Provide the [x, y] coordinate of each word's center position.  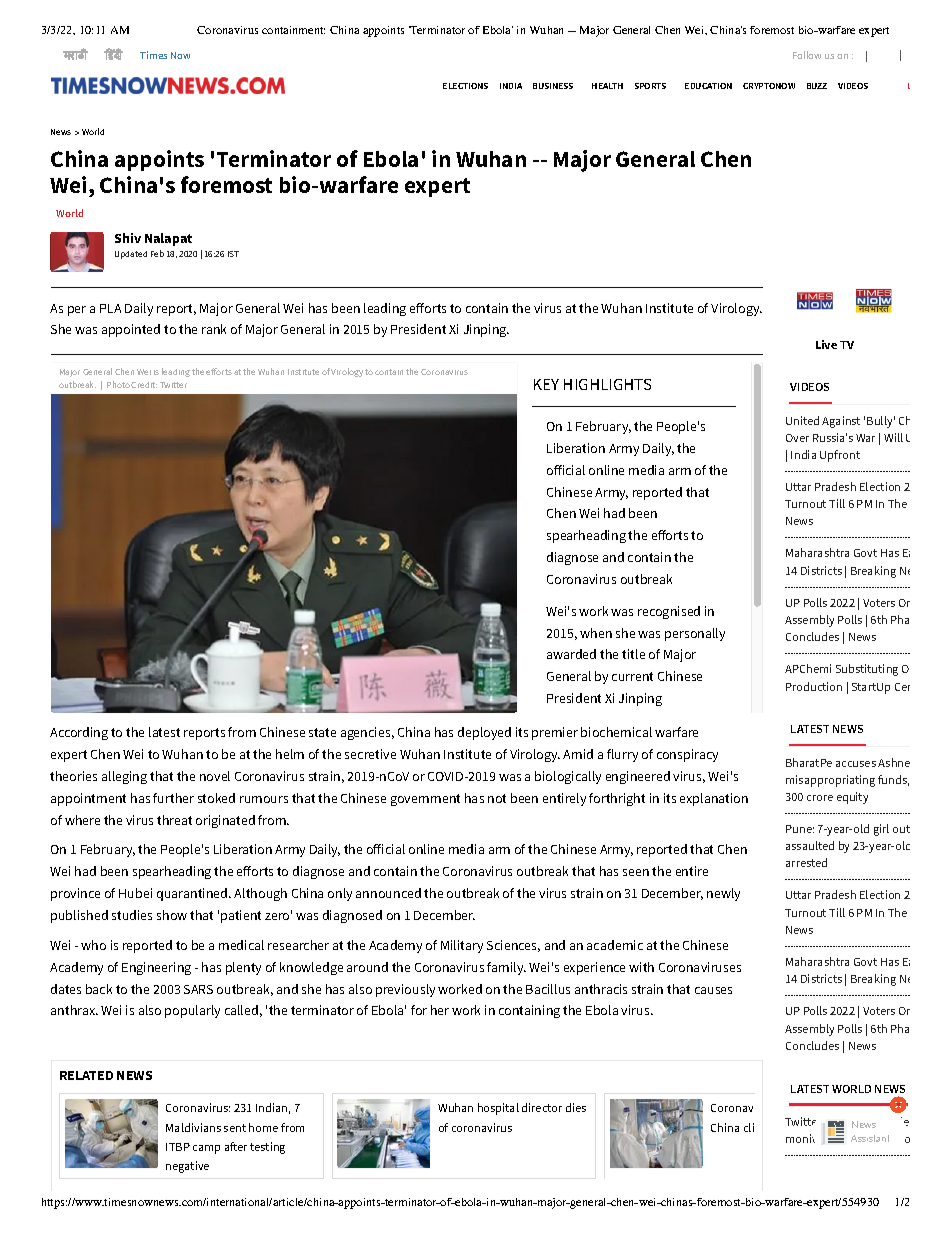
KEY [546, 384]
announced [388, 893]
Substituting [867, 670]
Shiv [128, 238]
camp [206, 1149]
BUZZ [817, 86]
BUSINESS [553, 86]
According [79, 733]
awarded [571, 654]
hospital [498, 1109]
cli [749, 1127]
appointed [131, 330]
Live [826, 344]
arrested [806, 862]
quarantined [193, 894]
